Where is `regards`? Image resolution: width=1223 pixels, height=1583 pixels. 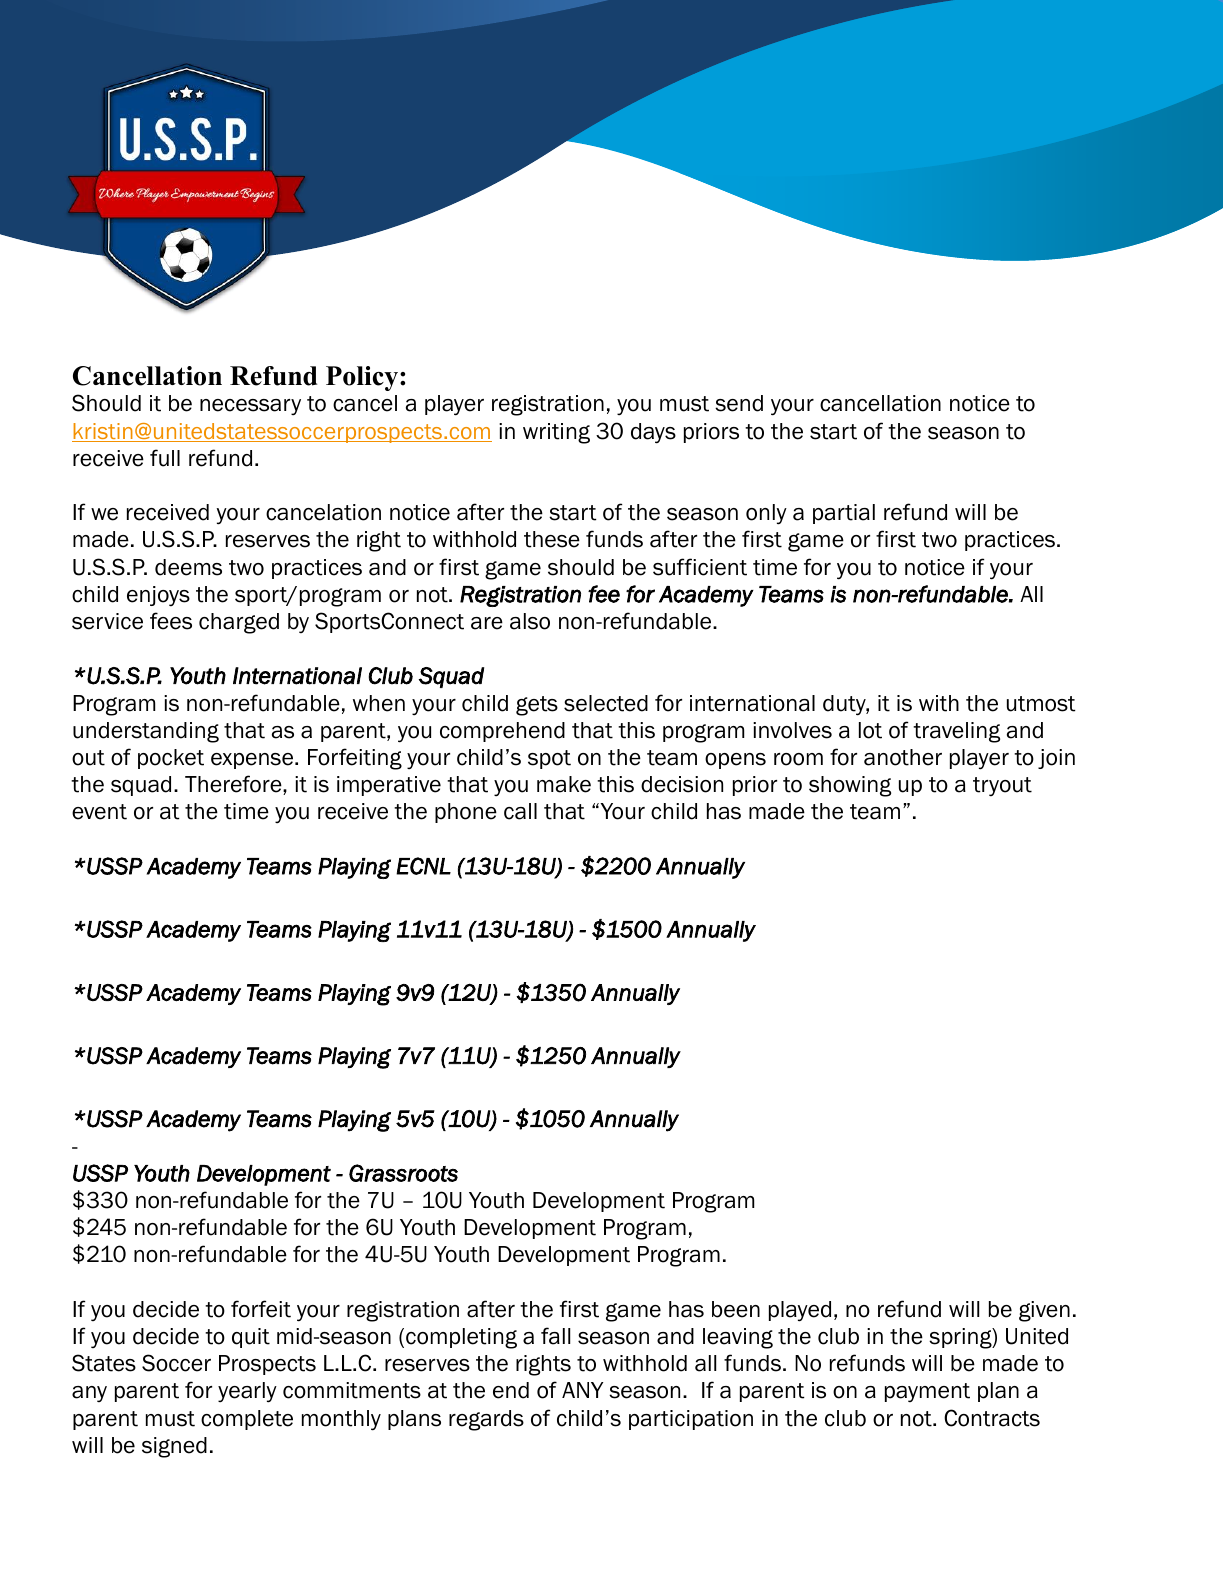 regards is located at coordinates (486, 1420).
